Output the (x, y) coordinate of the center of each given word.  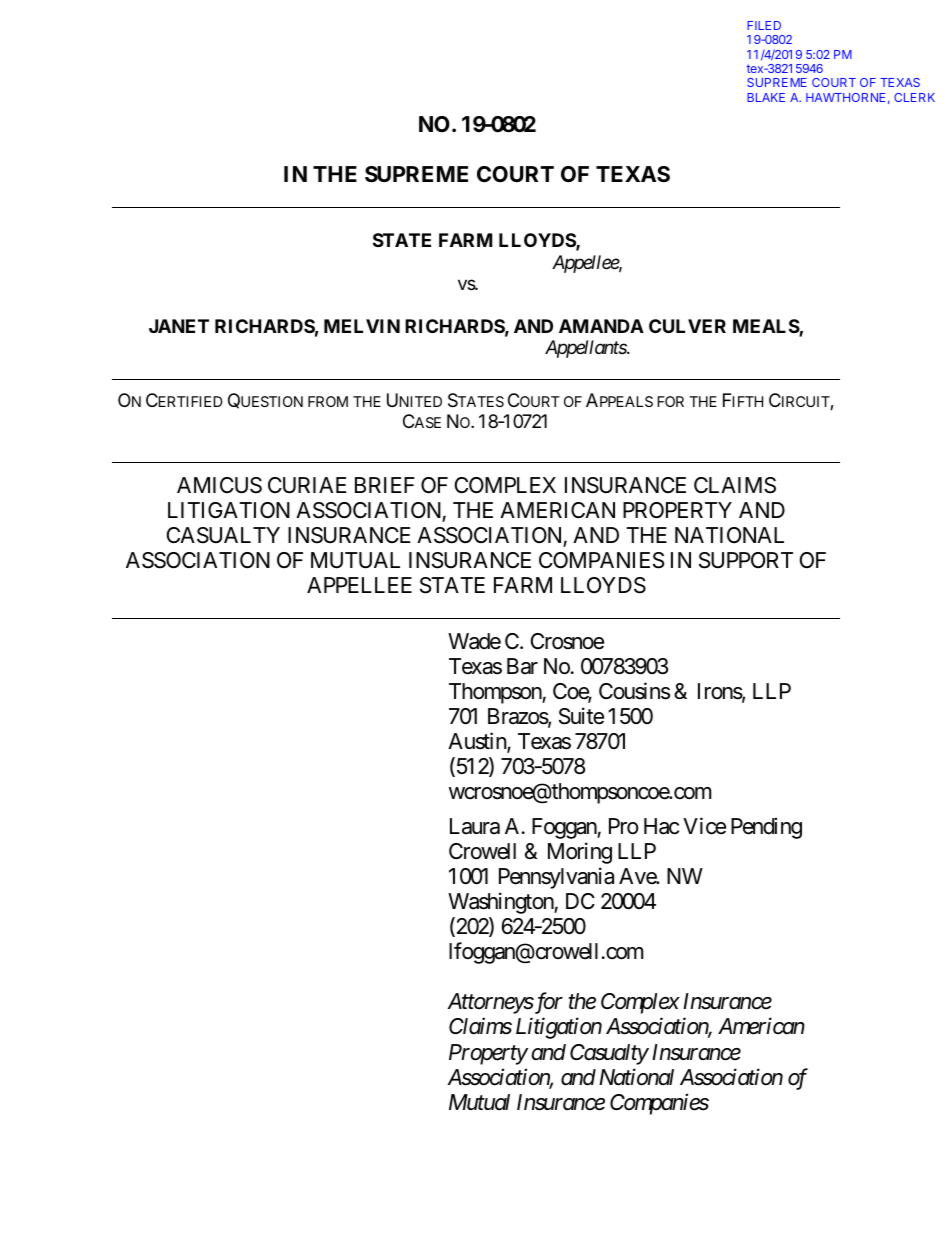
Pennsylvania (556, 878)
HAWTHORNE (845, 97)
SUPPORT (746, 560)
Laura (475, 826)
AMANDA (601, 326)
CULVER (687, 326)
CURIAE (307, 485)
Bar (522, 666)
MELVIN (362, 326)
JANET (179, 326)
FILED (764, 25)
